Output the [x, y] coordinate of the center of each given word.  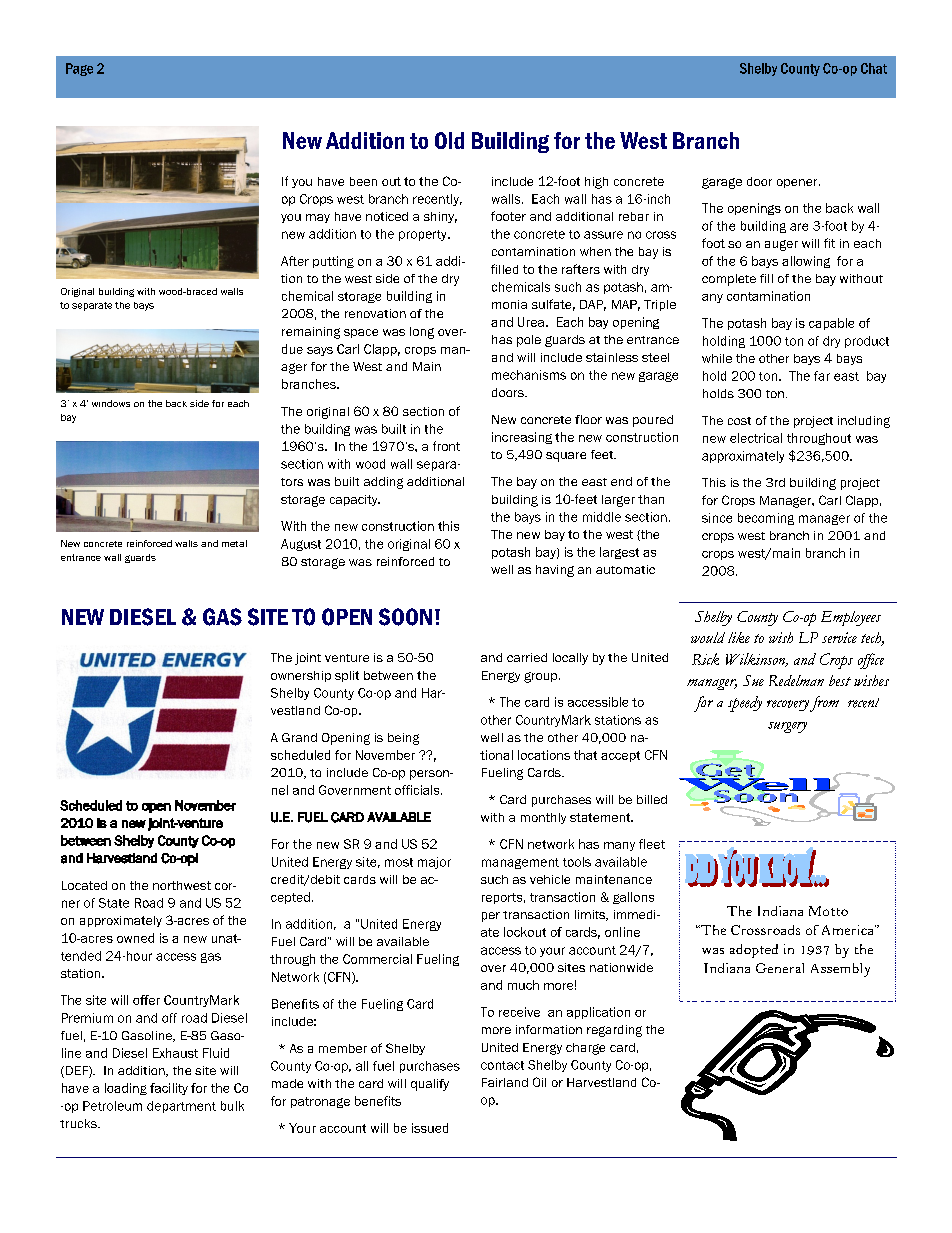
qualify [430, 1085]
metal [234, 543]
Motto [828, 911]
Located [84, 885]
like [739, 637]
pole [529, 341]
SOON [405, 617]
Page [79, 69]
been [363, 181]
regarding [614, 1031]
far [822, 376]
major [434, 863]
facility [169, 1089]
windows [111, 403]
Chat [874, 68]
